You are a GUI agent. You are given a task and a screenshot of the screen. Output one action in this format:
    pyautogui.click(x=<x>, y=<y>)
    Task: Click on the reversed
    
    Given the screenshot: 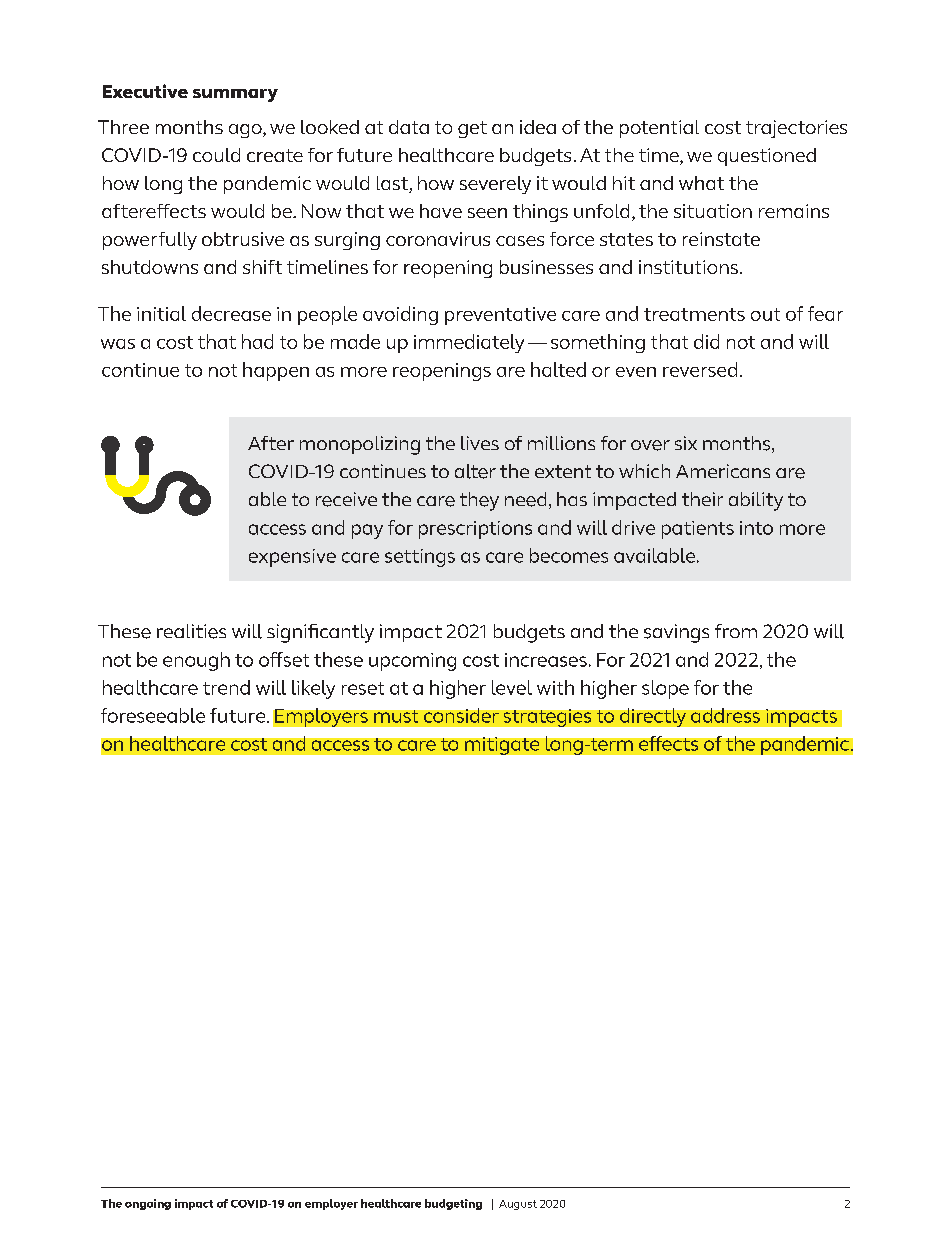 What is the action you would take?
    pyautogui.click(x=700, y=369)
